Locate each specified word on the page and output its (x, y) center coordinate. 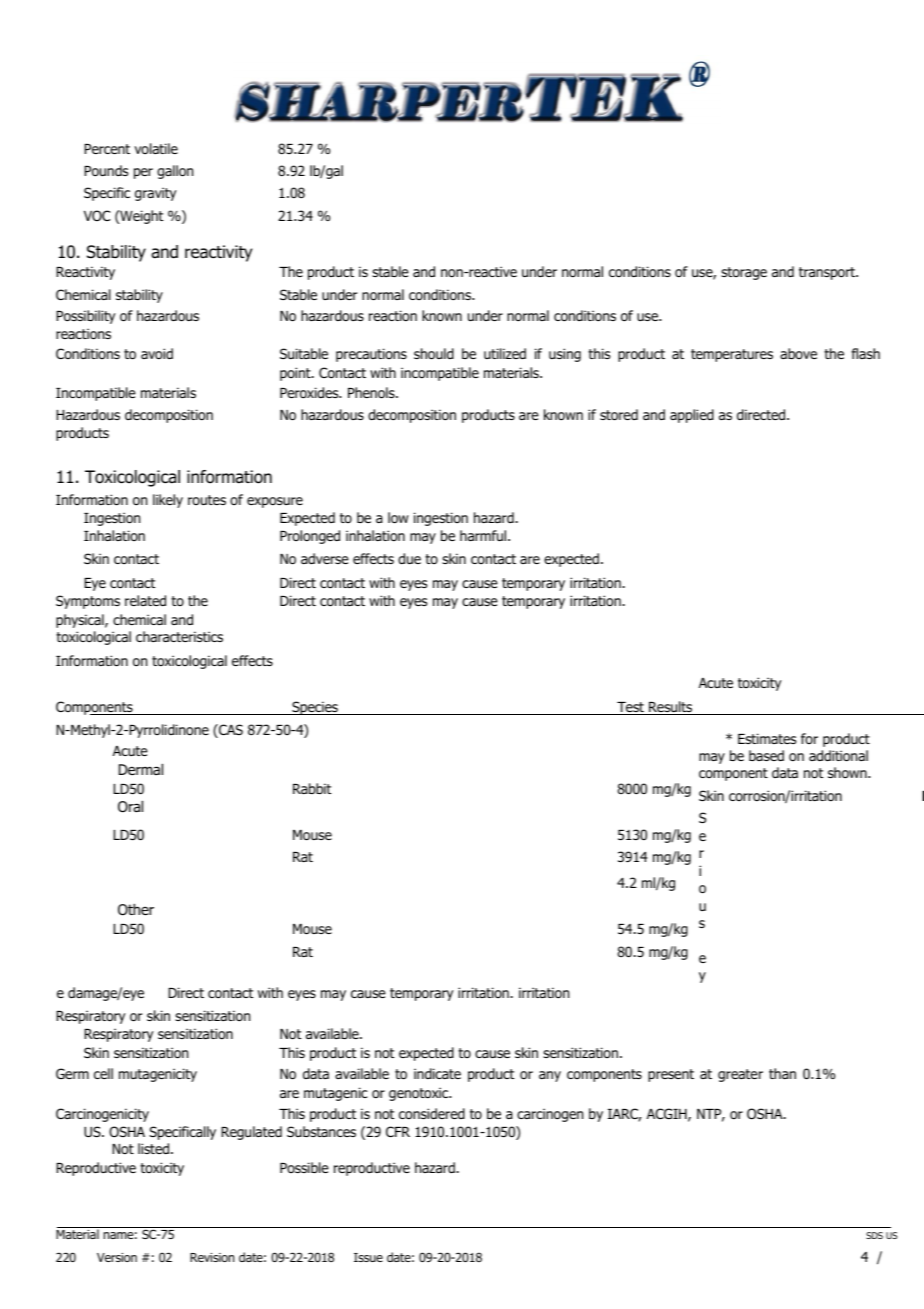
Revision (212, 1257)
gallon (175, 172)
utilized (505, 353)
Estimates (767, 738)
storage (744, 273)
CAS (230, 731)
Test (630, 708)
